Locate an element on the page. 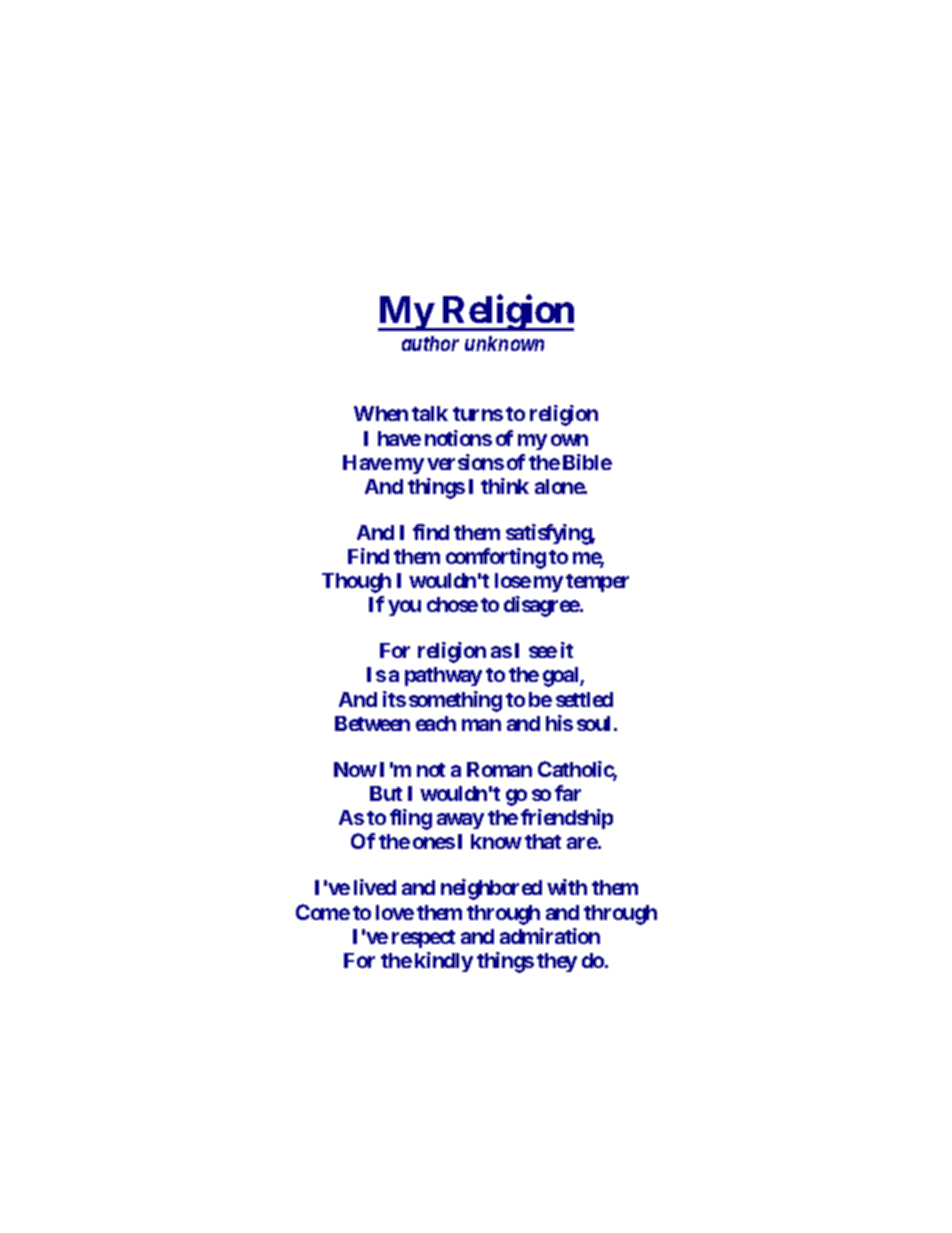  When is located at coordinates (381, 413).
